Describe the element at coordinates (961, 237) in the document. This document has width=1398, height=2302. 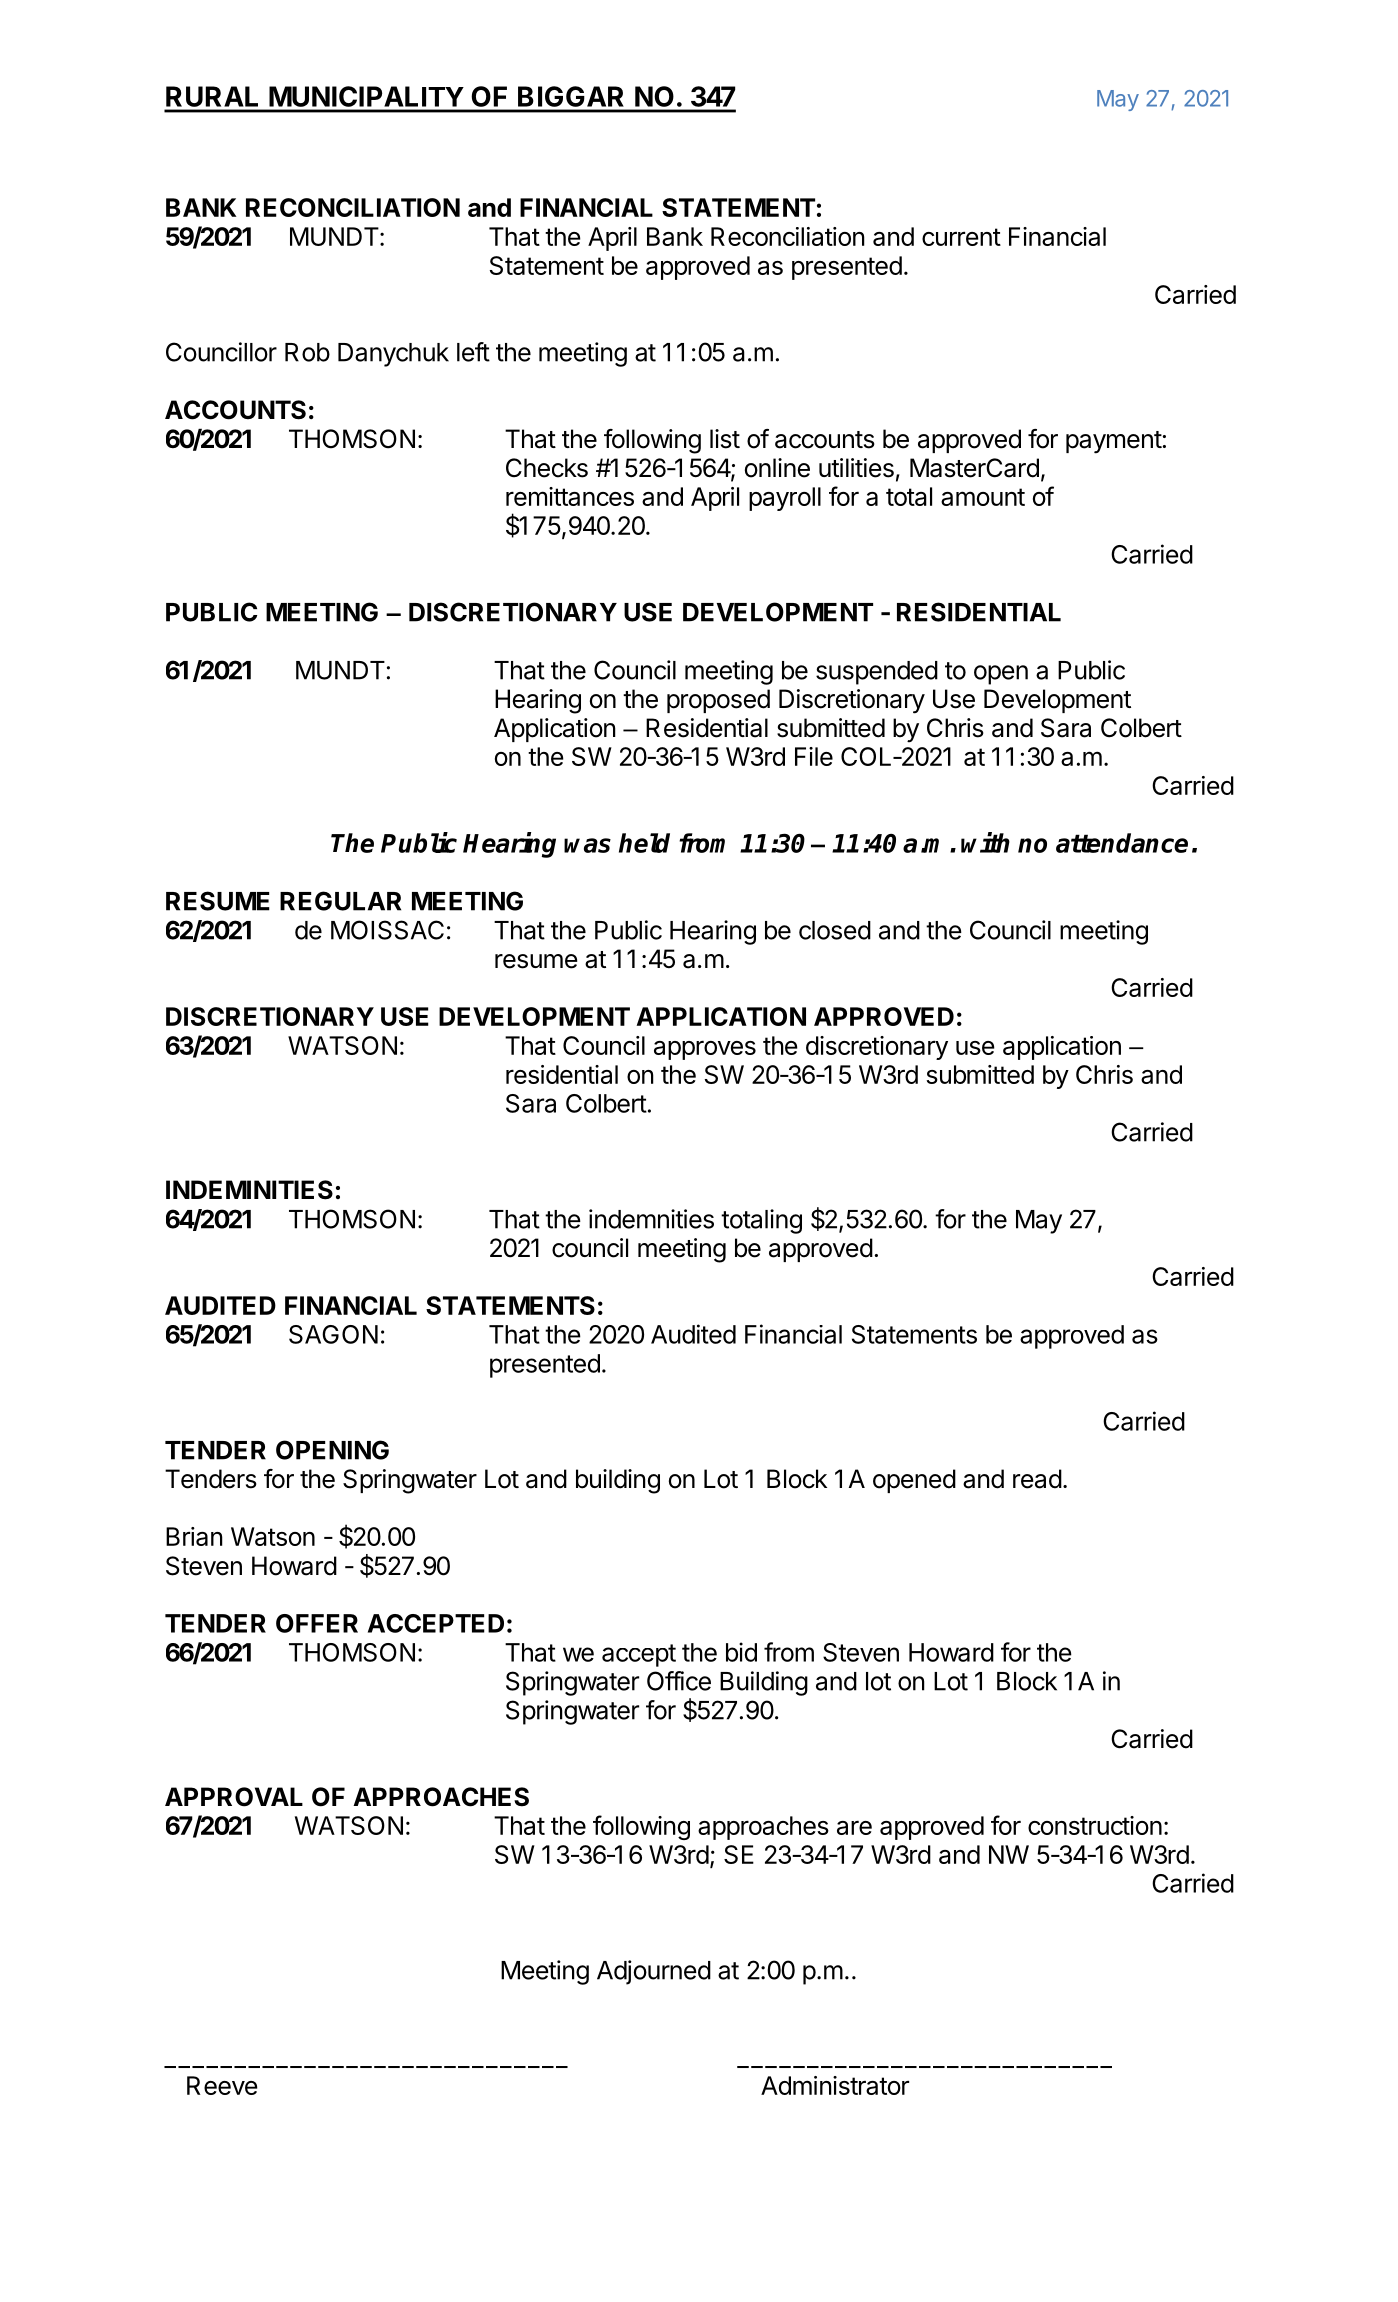
I see `current` at that location.
